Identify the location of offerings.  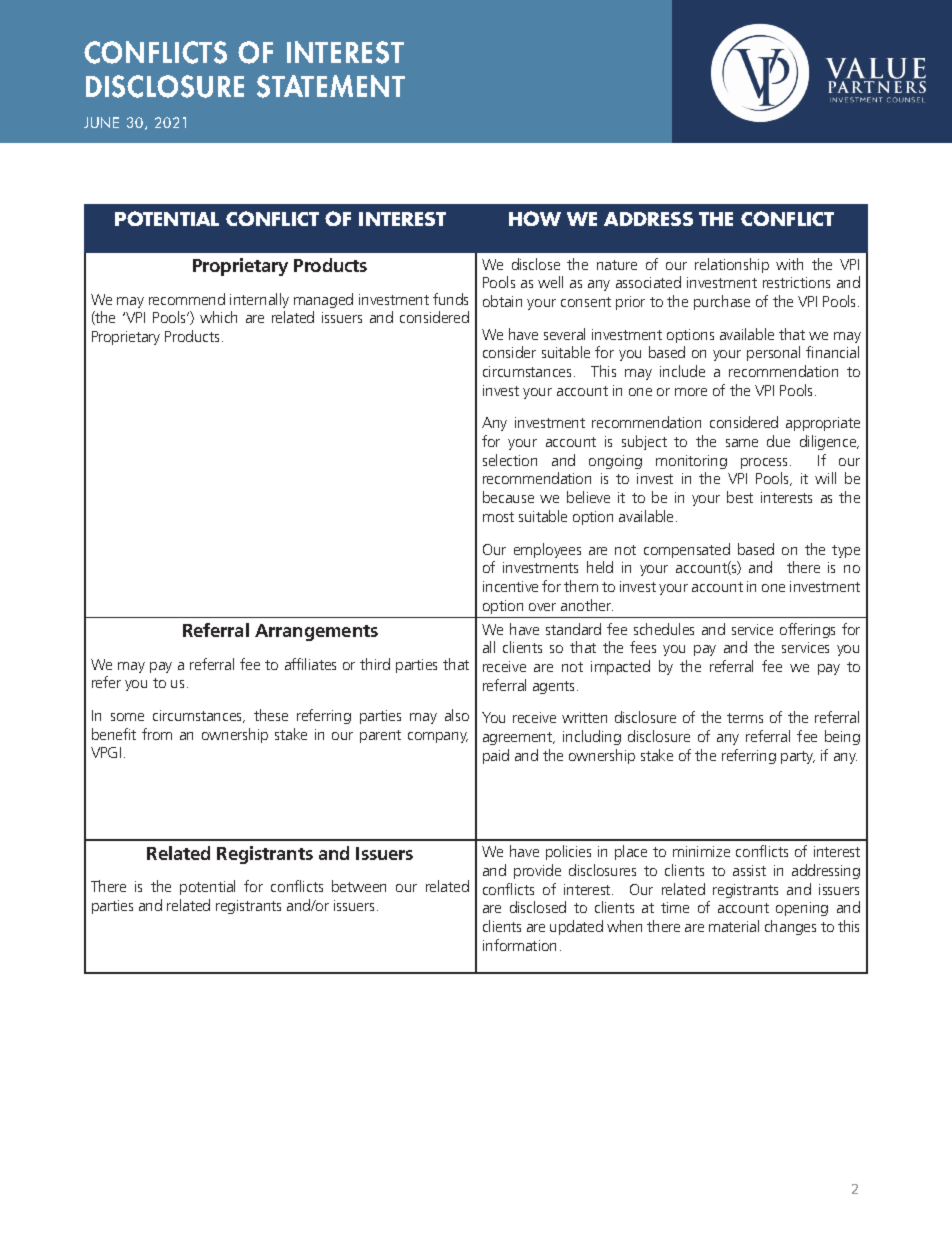
(807, 630).
